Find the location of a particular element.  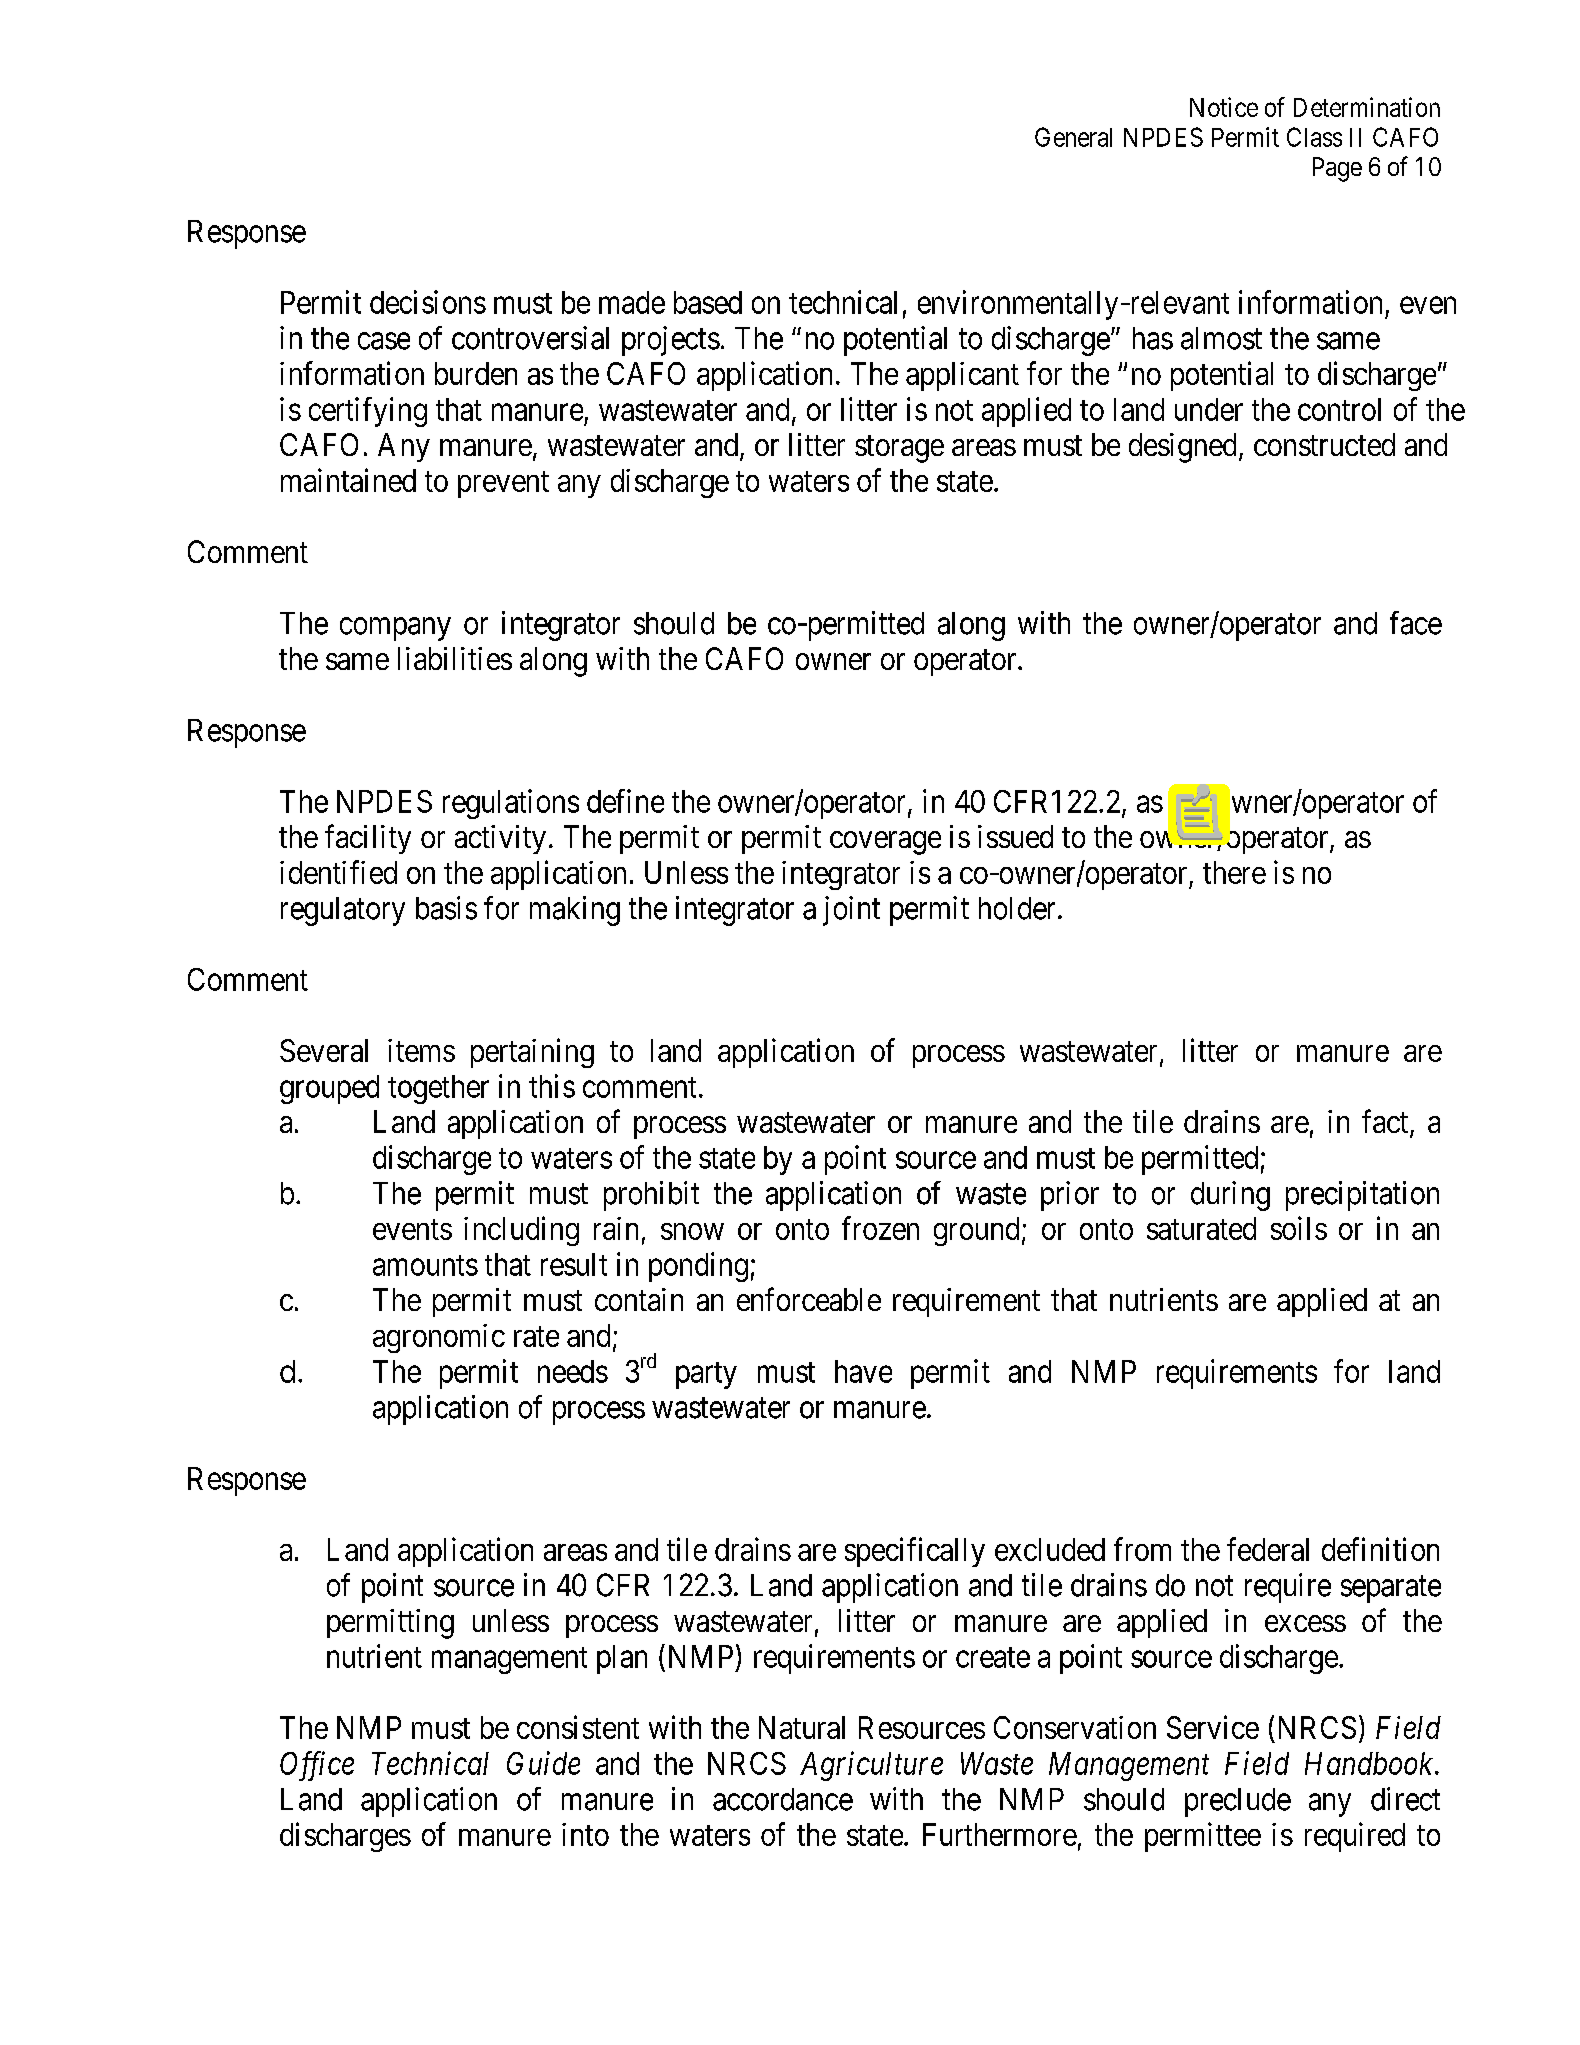

there is located at coordinates (1234, 872).
